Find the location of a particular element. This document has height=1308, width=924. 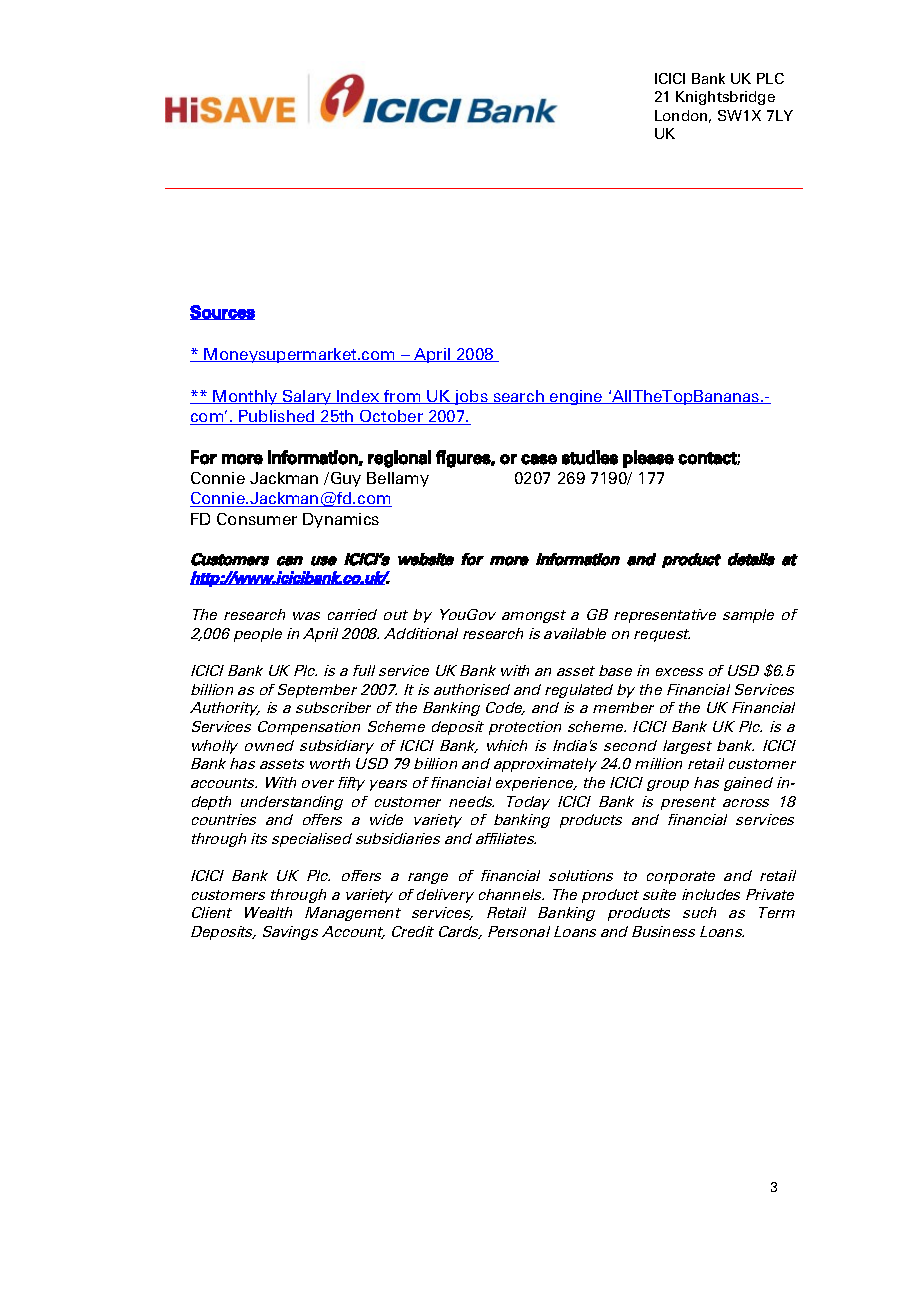

engine is located at coordinates (576, 397).
